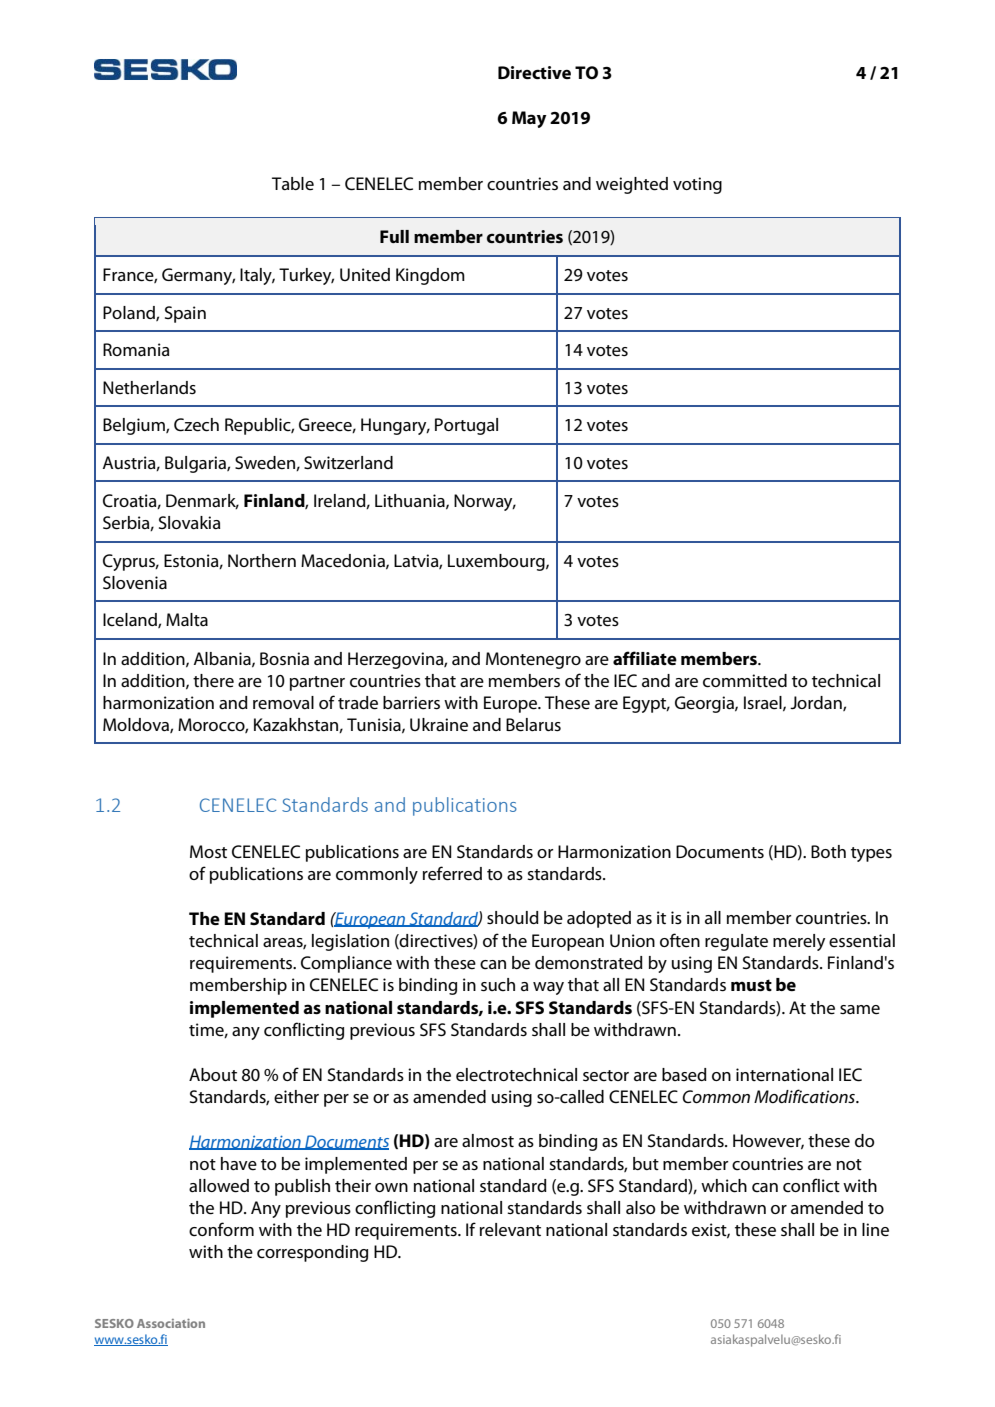 The width and height of the screenshot is (995, 1407). Describe the element at coordinates (213, 681) in the screenshot. I see `there` at that location.
